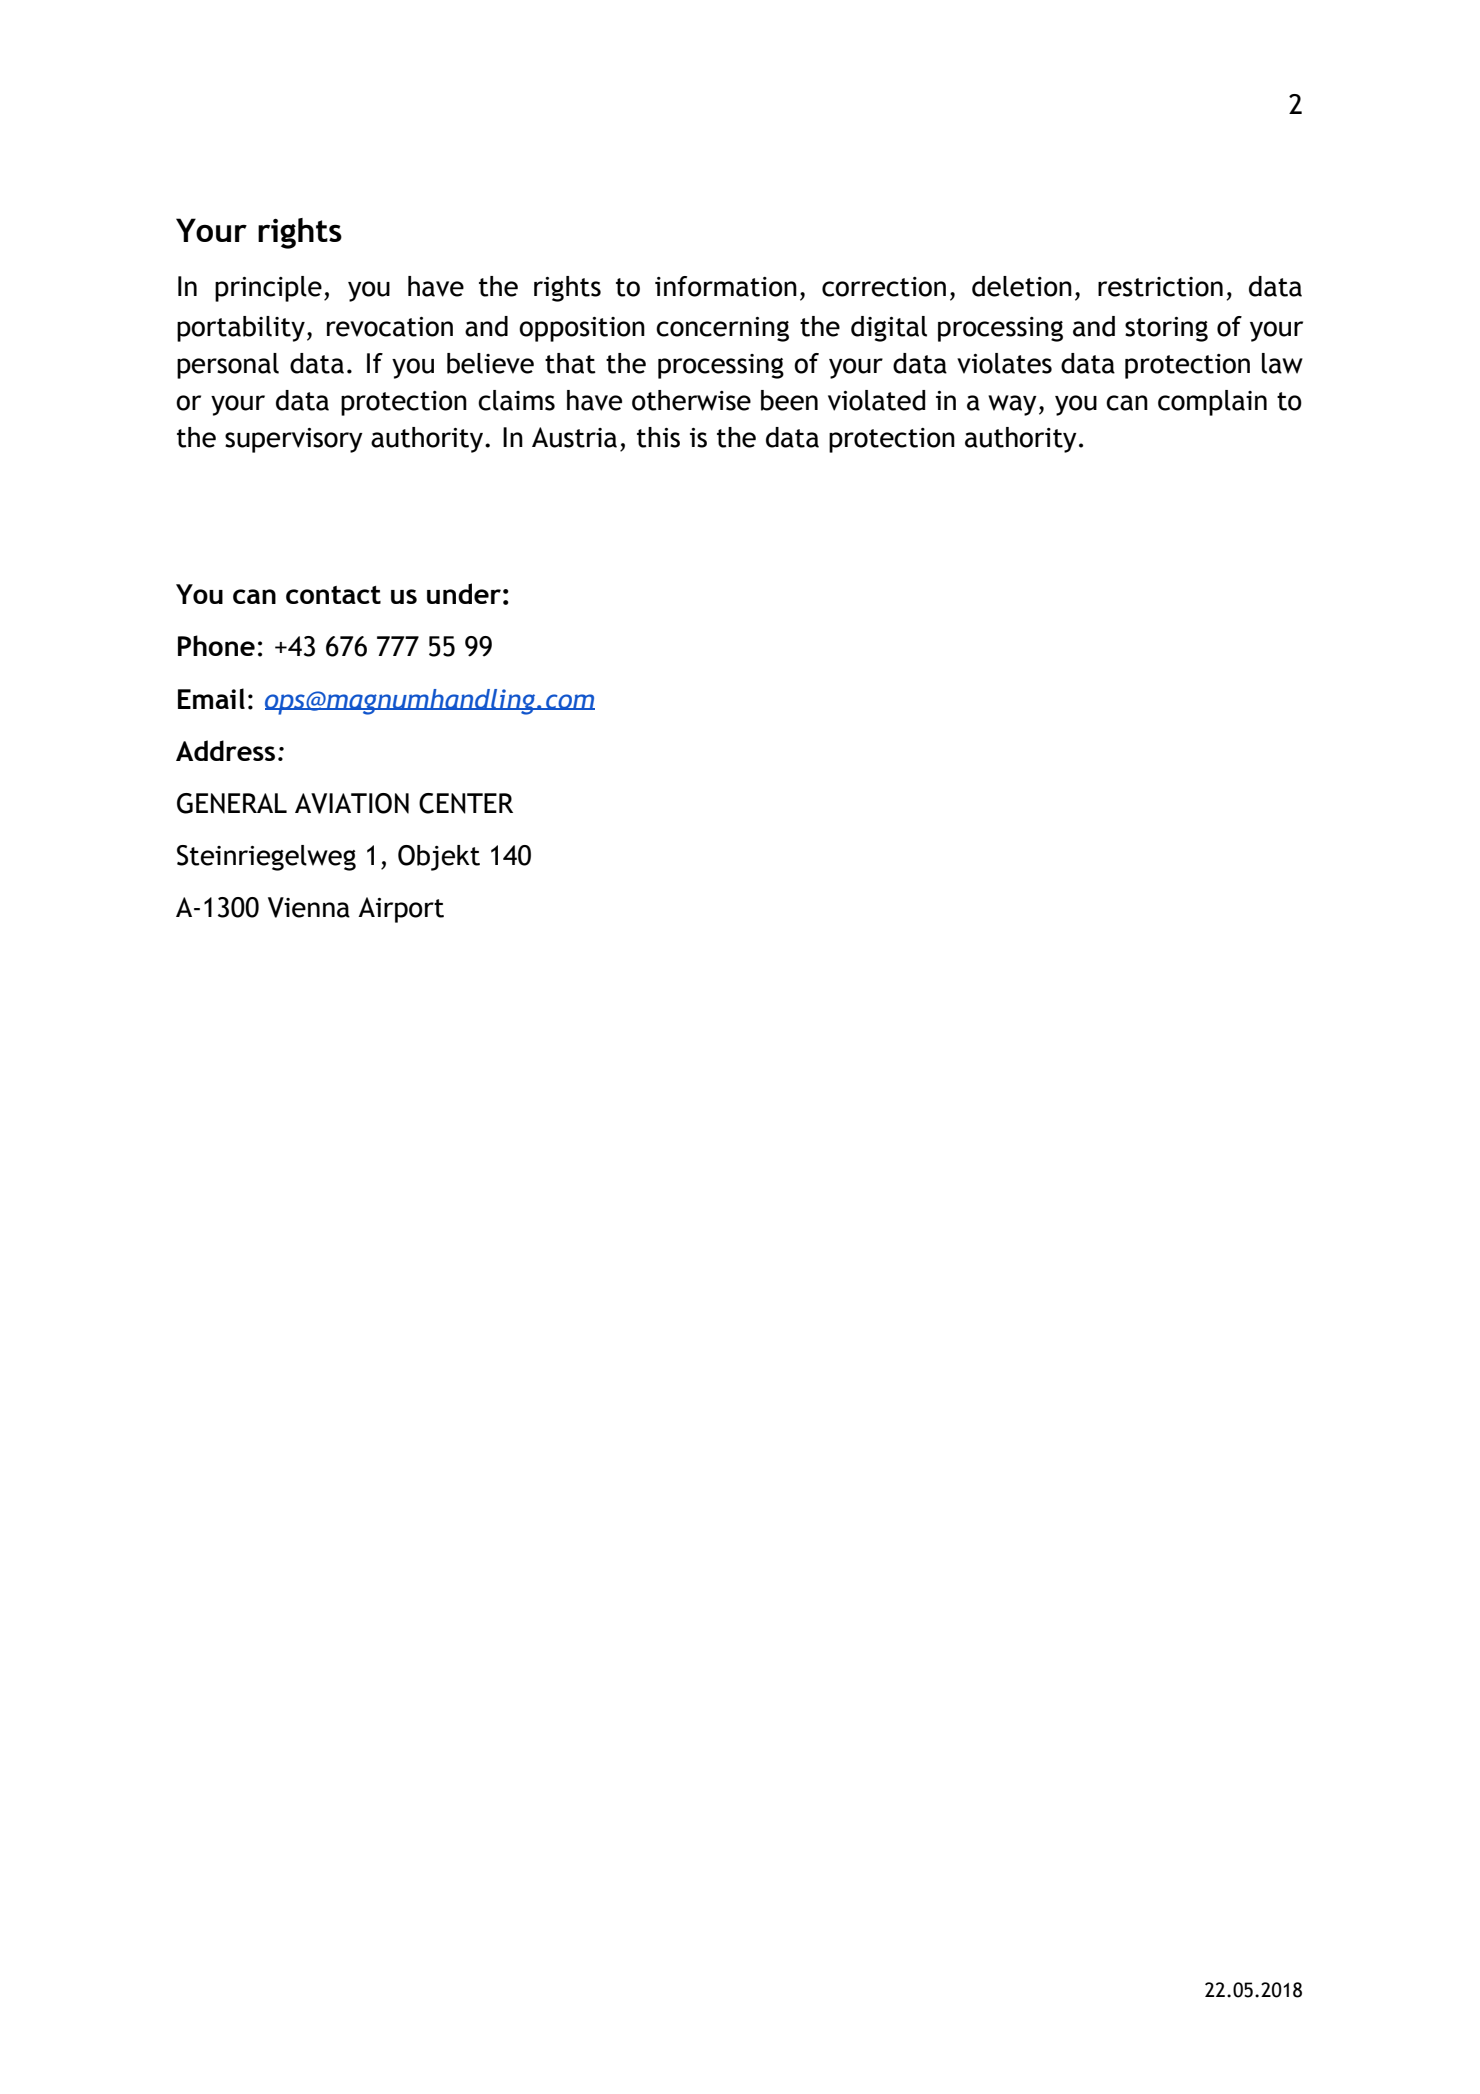  I want to click on restriction, so click(1160, 287).
